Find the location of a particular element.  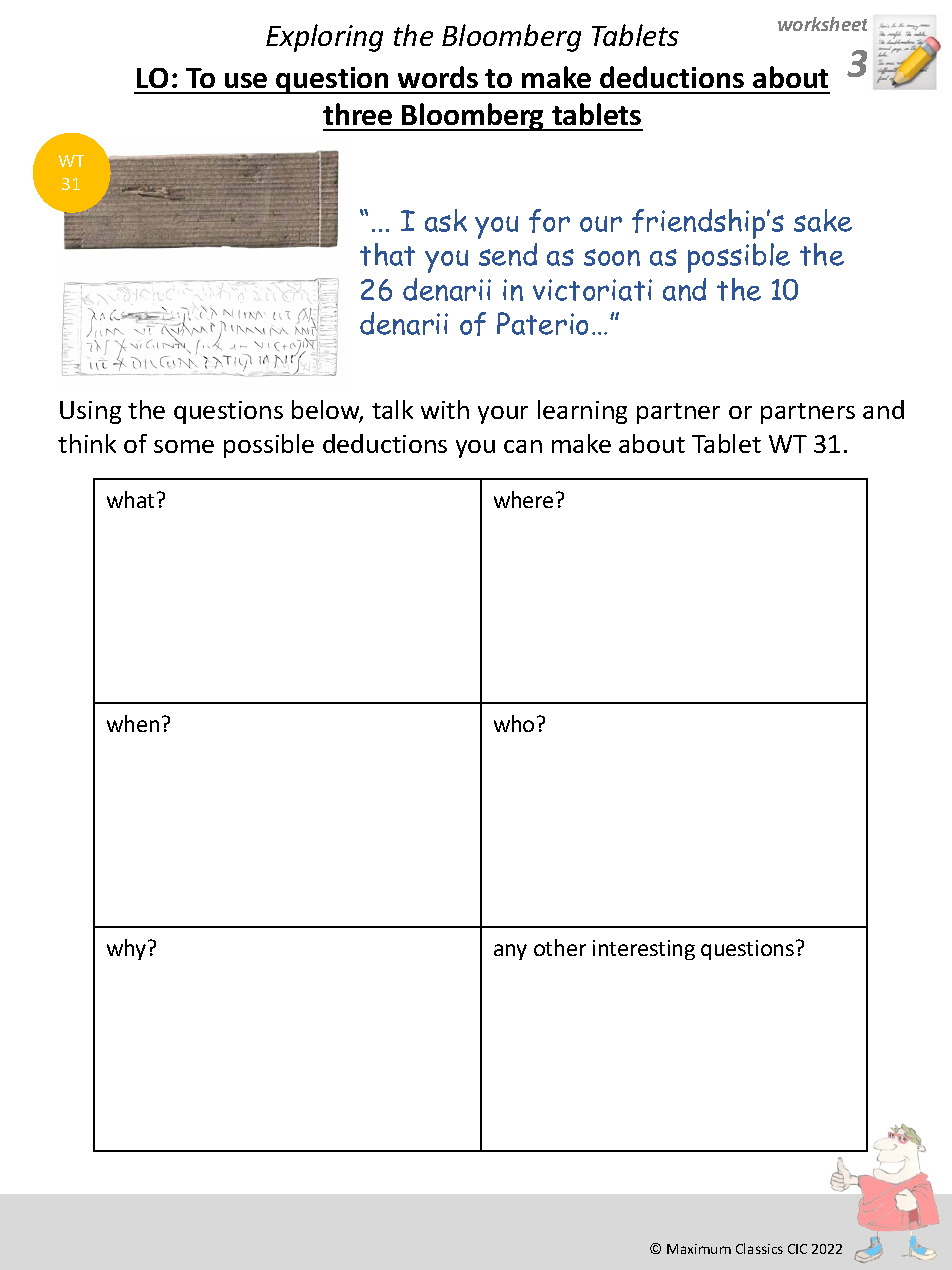

words is located at coordinates (438, 77).
